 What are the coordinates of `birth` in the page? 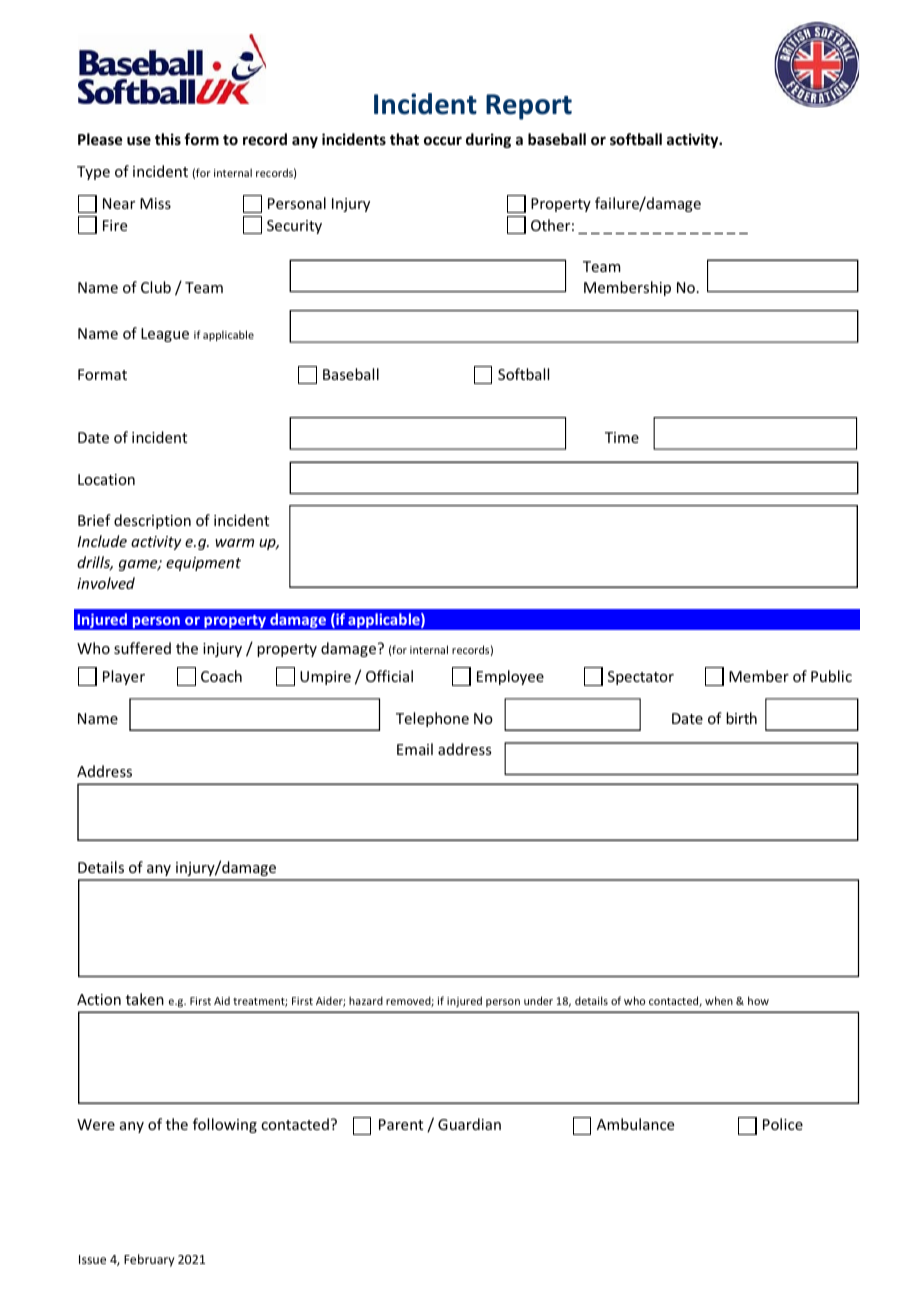 It's located at (741, 718).
